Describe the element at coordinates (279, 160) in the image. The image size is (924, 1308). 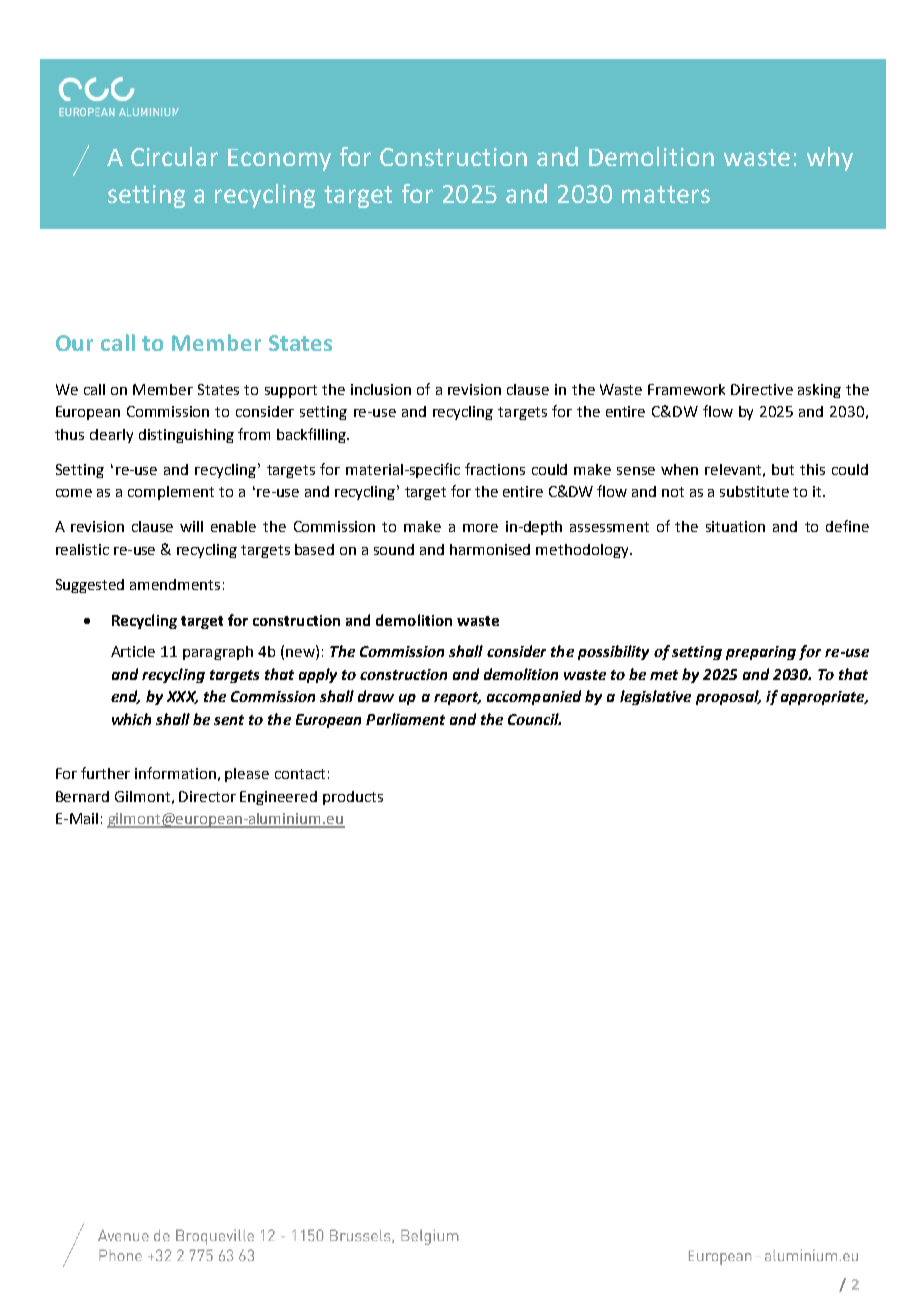
I see `Economy` at that location.
